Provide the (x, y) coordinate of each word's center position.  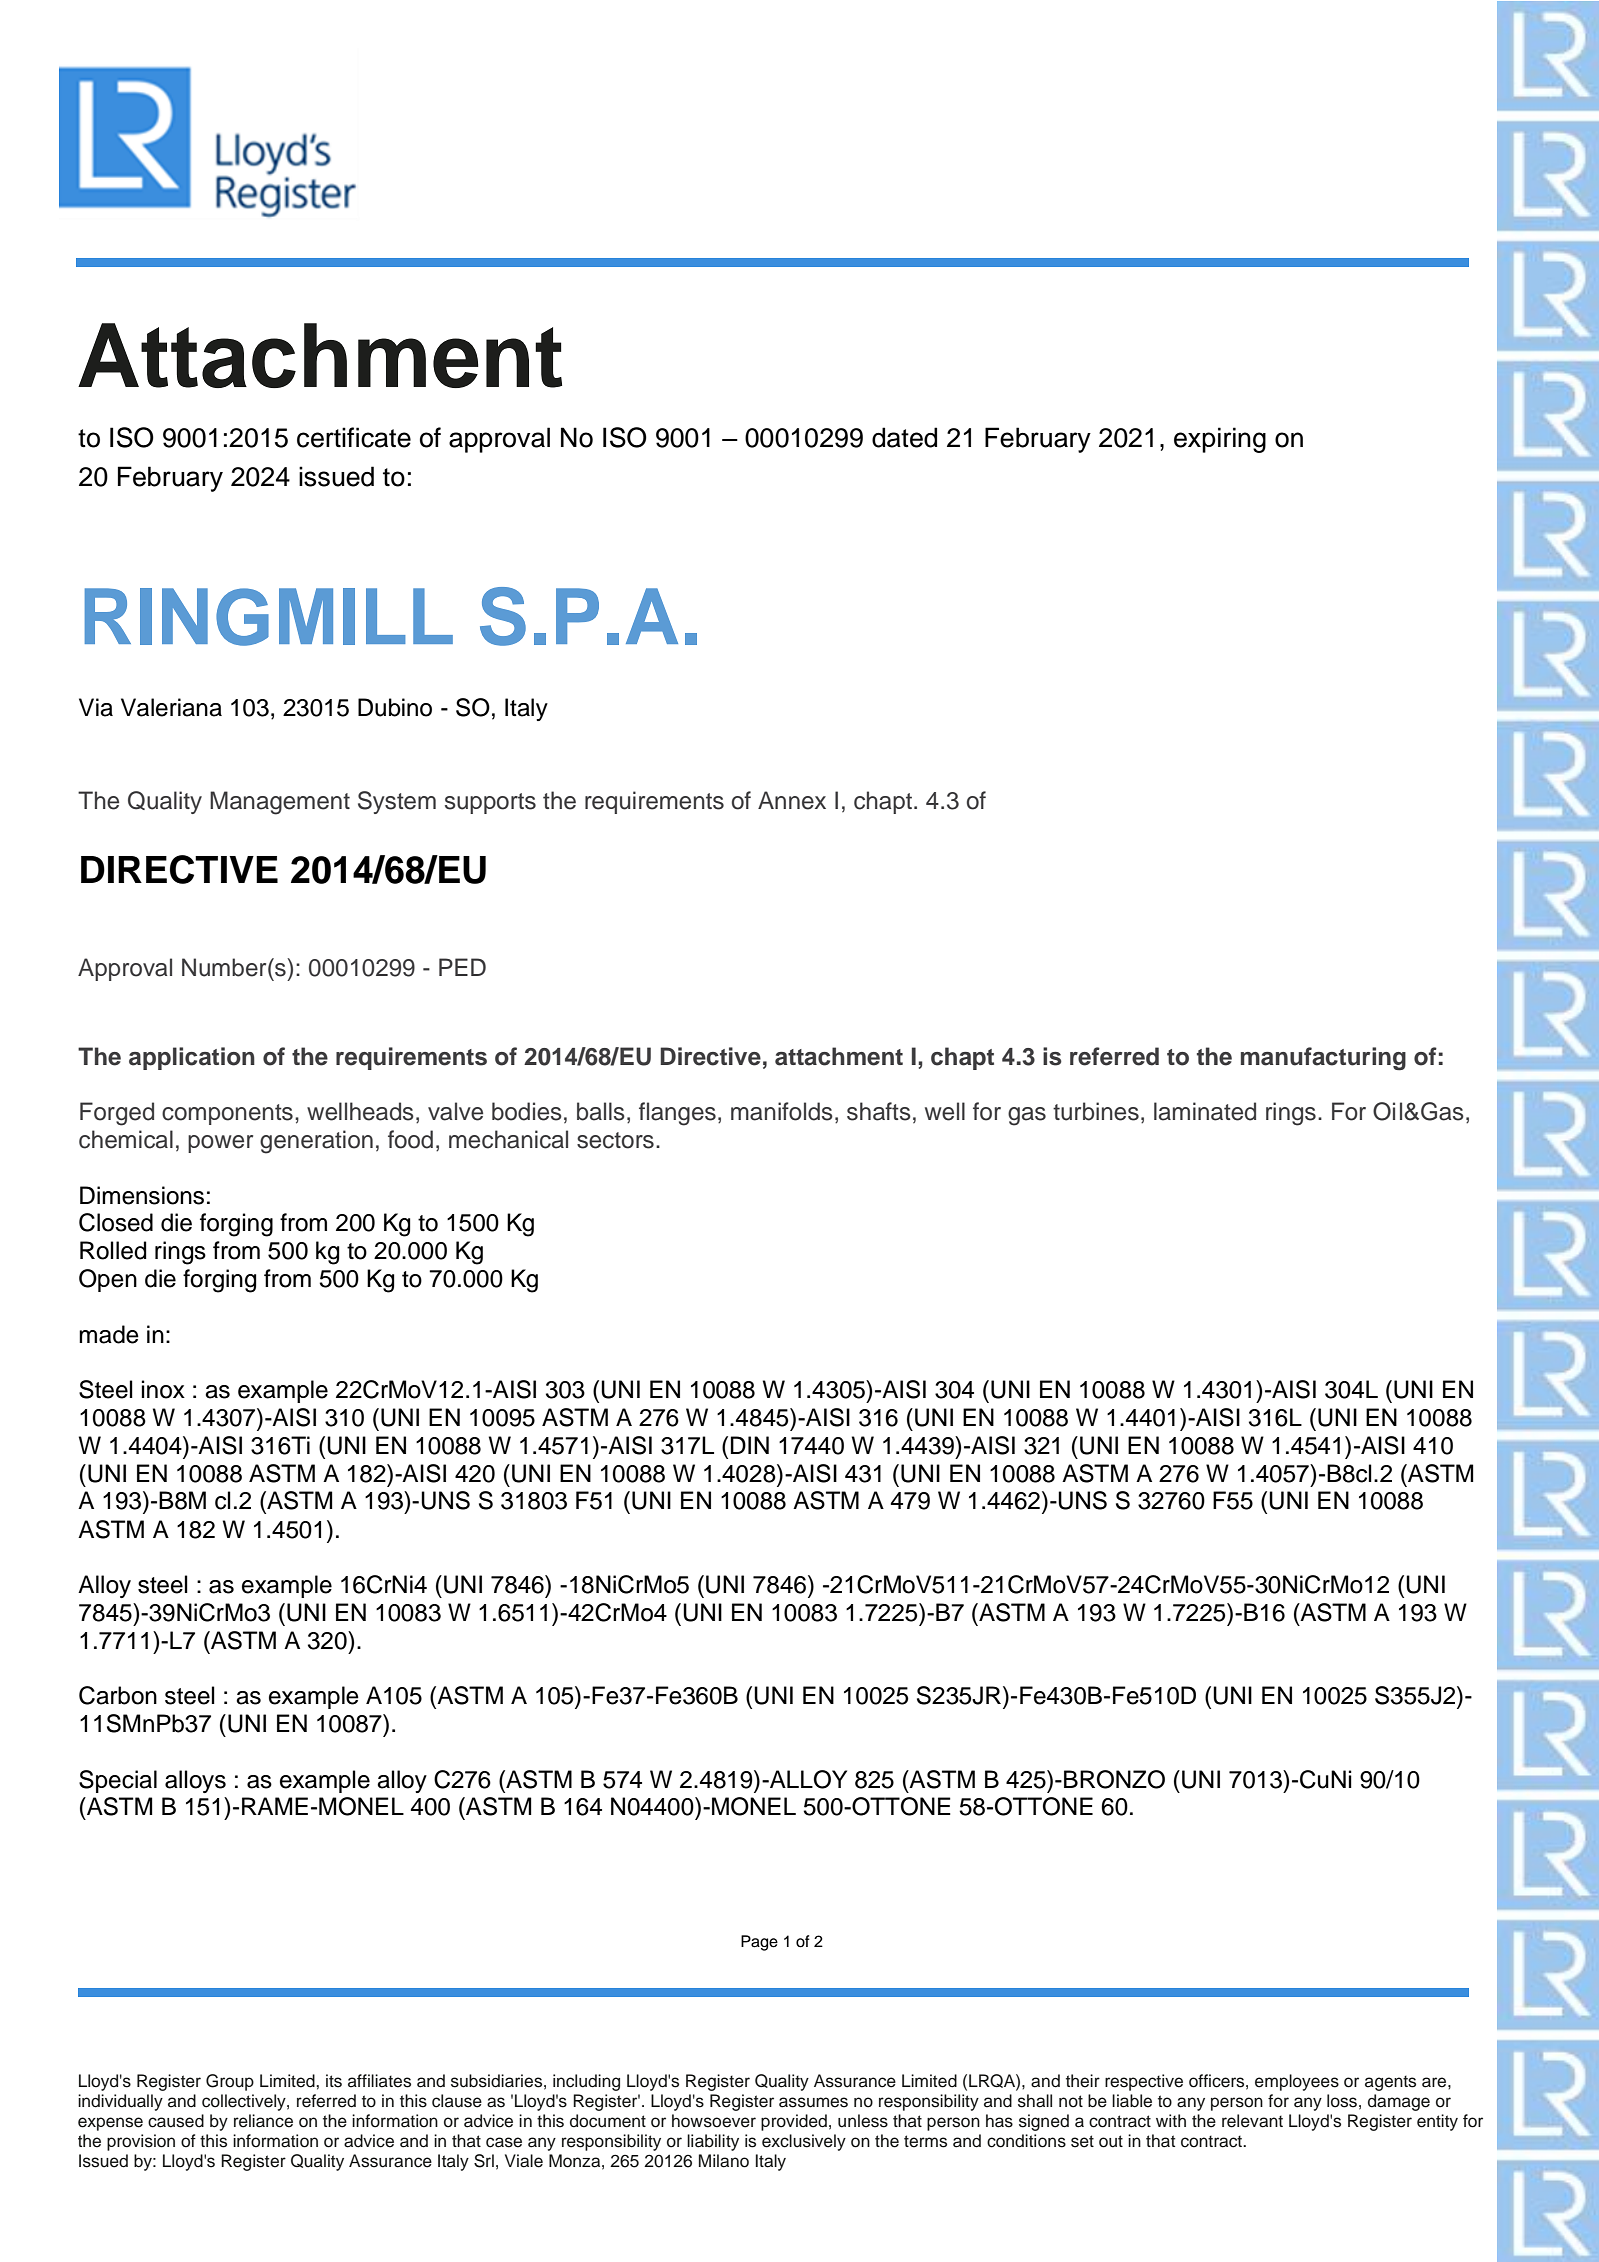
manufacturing (1323, 1059)
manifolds (782, 1111)
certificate (354, 437)
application (192, 1058)
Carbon (118, 1695)
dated (904, 437)
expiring (1220, 440)
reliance (263, 2121)
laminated (1205, 1111)
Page (759, 1943)
